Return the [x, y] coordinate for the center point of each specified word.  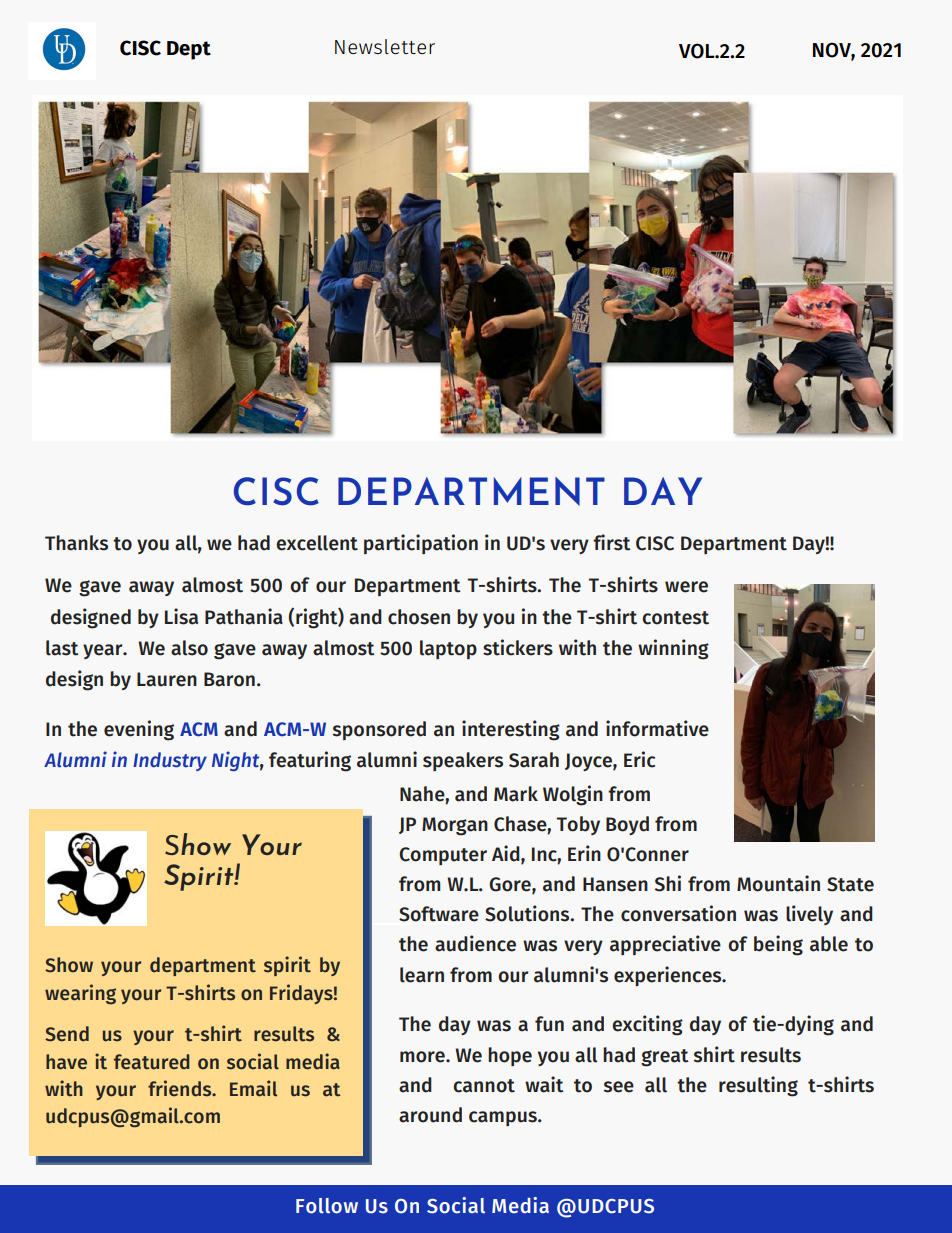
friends [181, 1088]
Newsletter [385, 46]
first [612, 542]
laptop [448, 649]
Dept [189, 50]
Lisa [181, 616]
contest [675, 618]
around [430, 1115]
